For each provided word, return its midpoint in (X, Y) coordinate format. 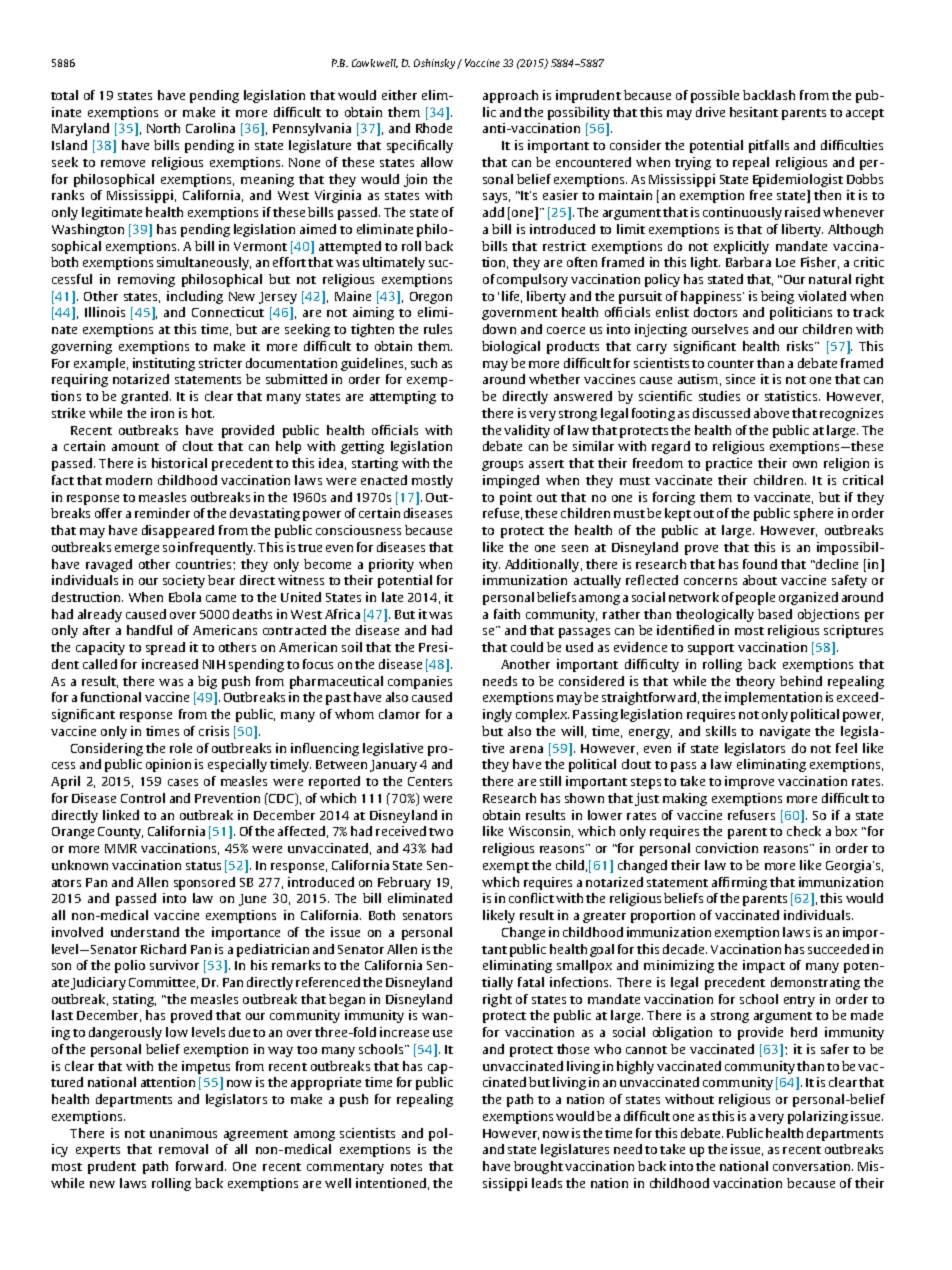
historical (179, 463)
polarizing (818, 1117)
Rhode (434, 128)
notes (406, 1167)
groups (502, 466)
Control (143, 798)
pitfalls (769, 146)
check (804, 831)
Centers (430, 781)
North (163, 128)
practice (729, 464)
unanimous (183, 1133)
